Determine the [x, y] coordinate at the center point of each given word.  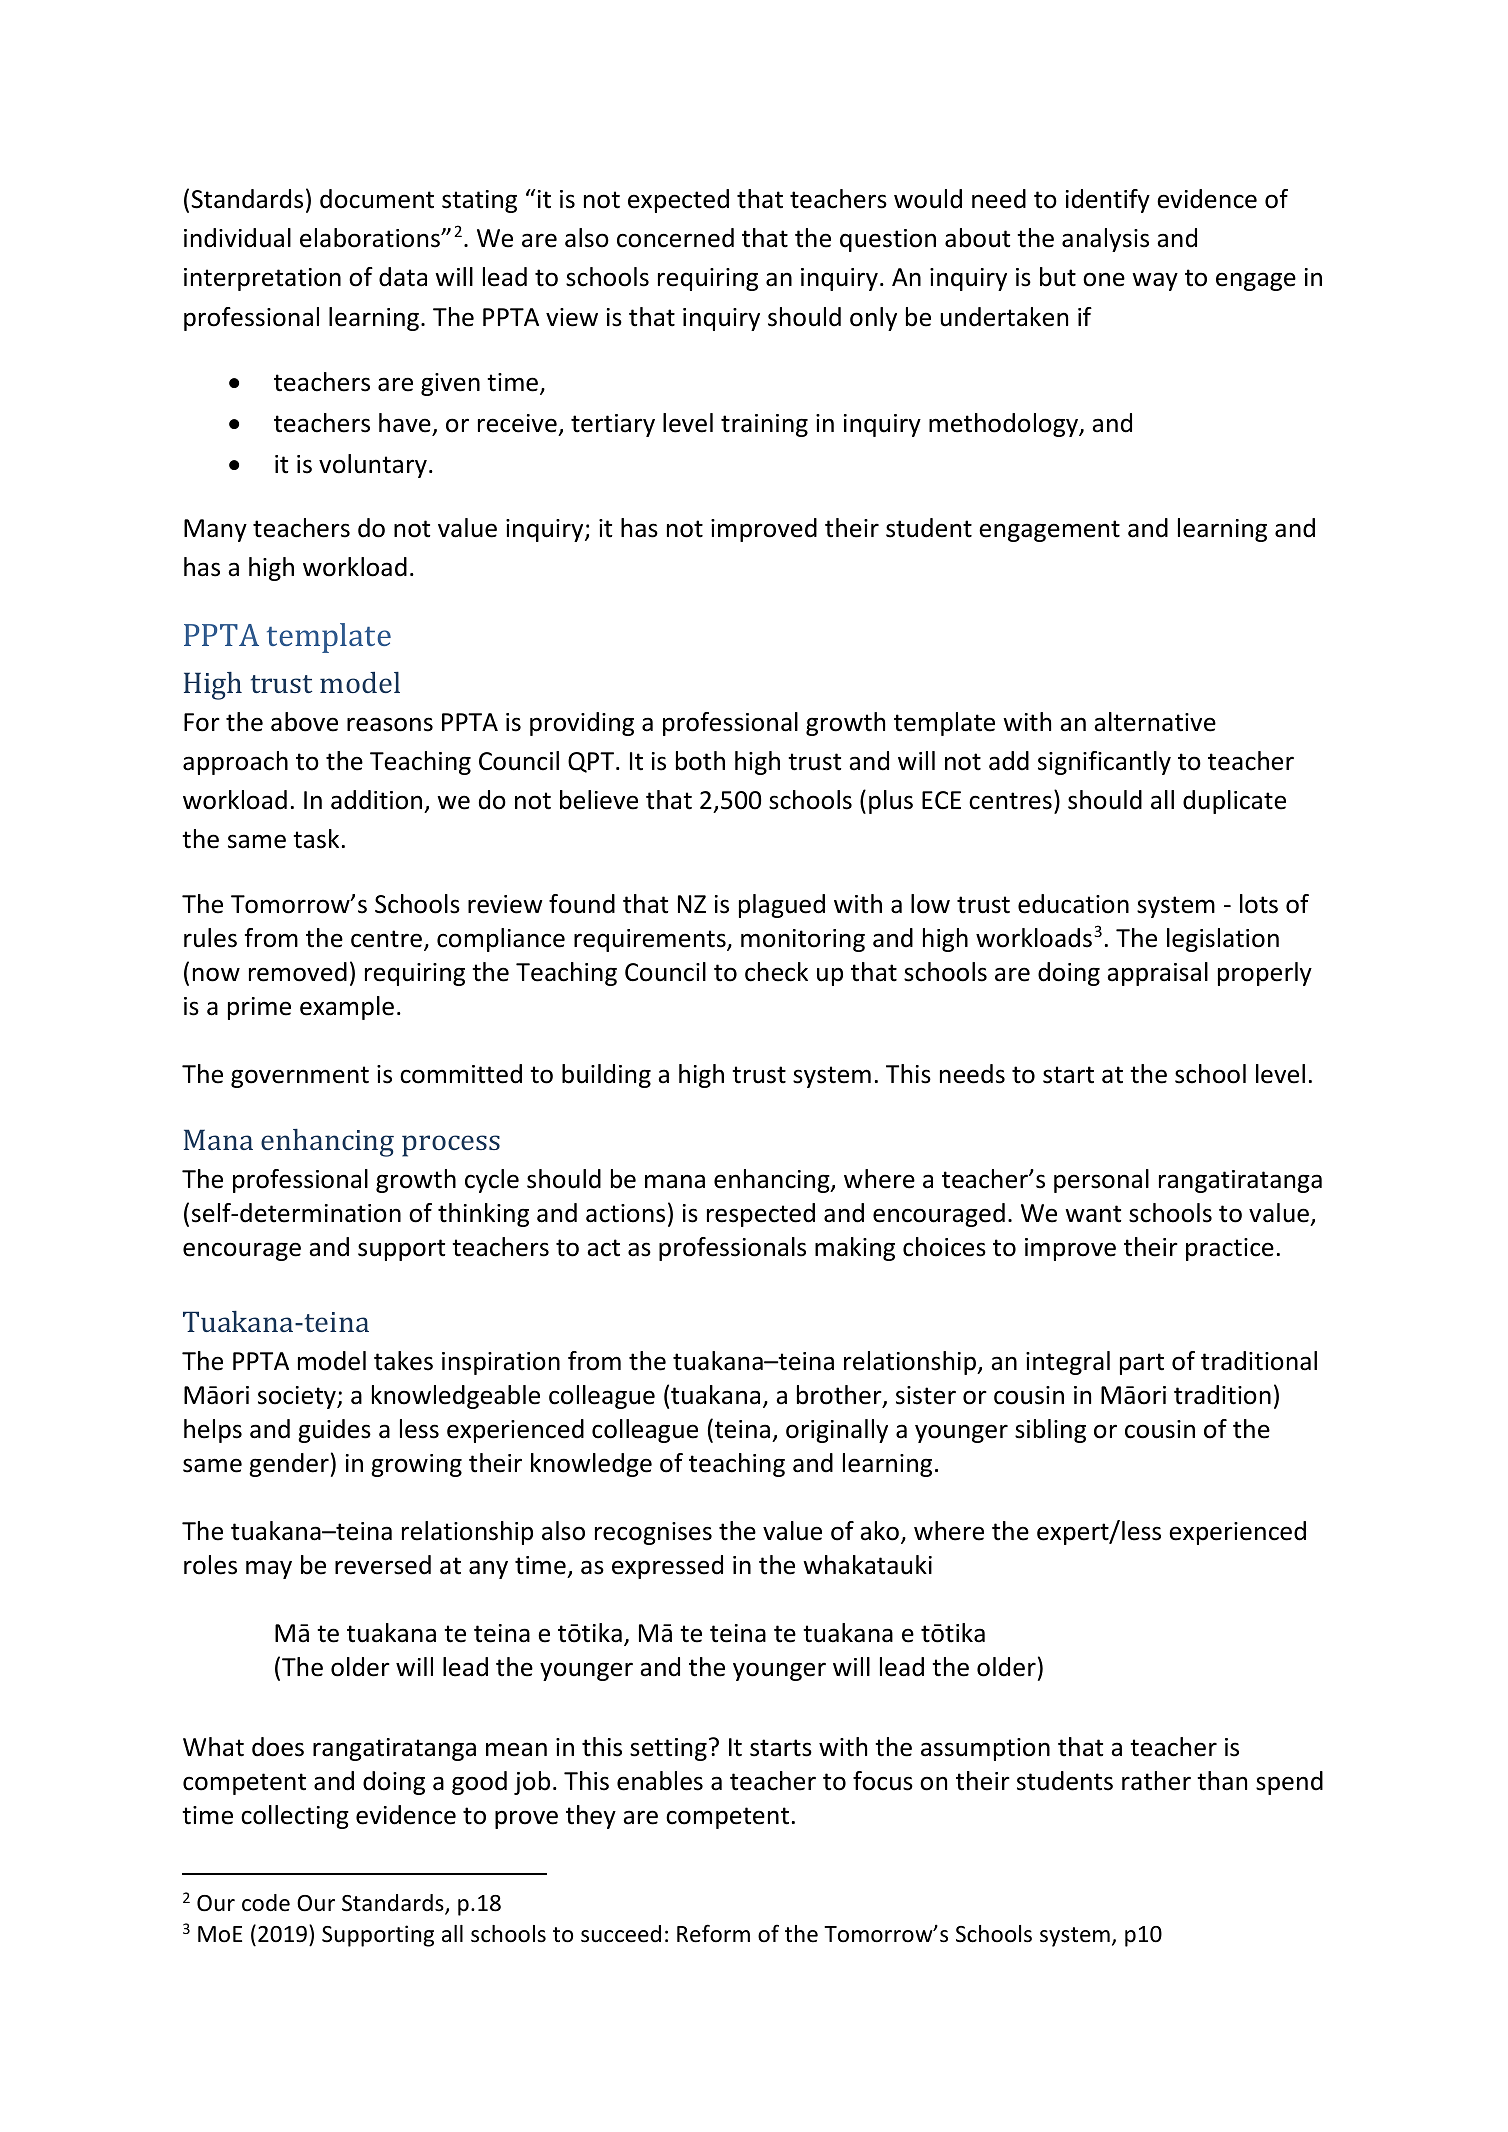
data [403, 277]
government [300, 1077]
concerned [675, 238]
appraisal [1157, 974]
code [266, 1903]
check [776, 972]
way [1155, 281]
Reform [713, 1933]
